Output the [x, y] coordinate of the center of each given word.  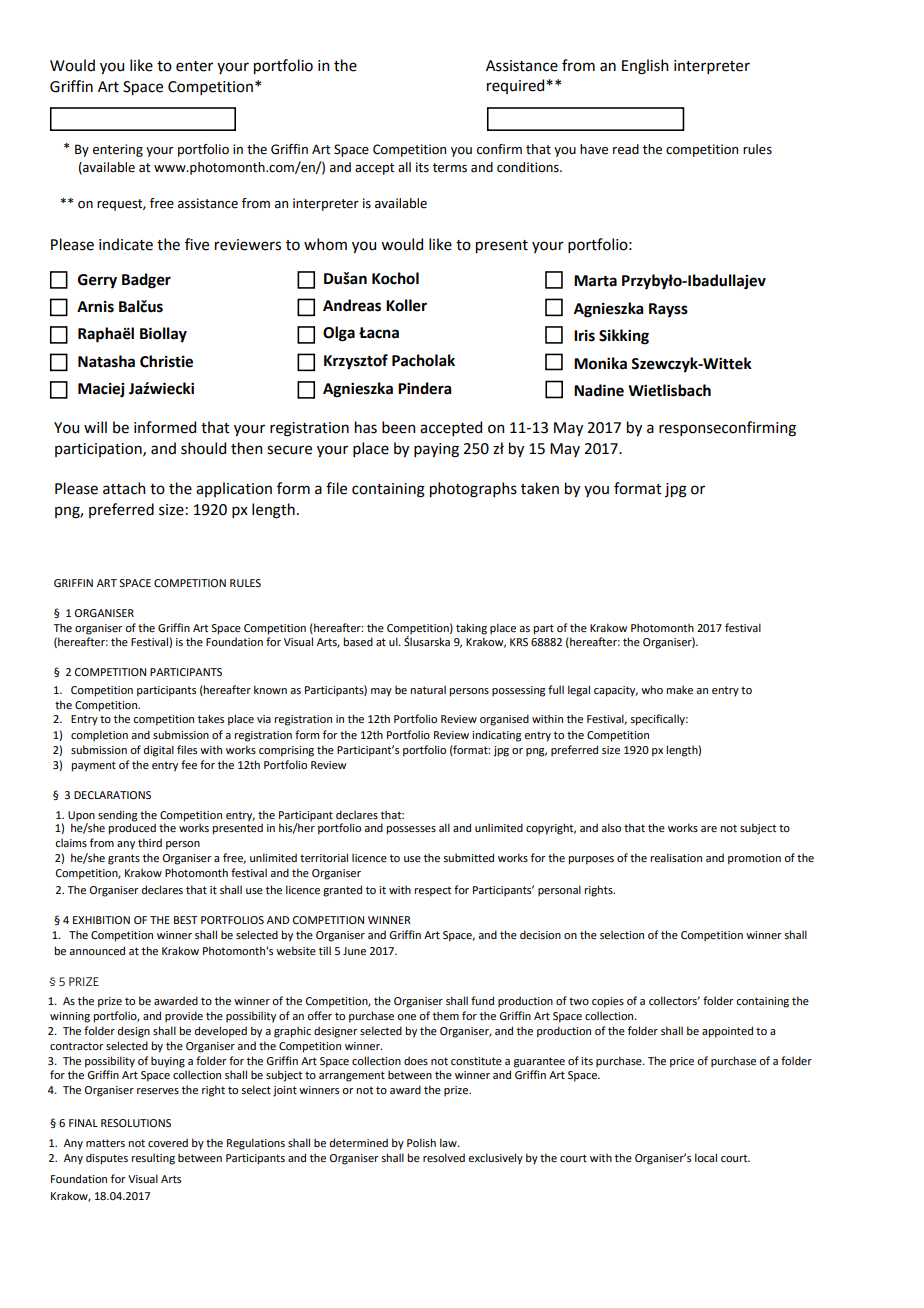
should [203, 448]
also [611, 827]
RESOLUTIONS [136, 1123]
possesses [411, 830]
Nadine [599, 390]
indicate [126, 244]
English [645, 67]
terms [450, 168]
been [398, 427]
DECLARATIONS [112, 795]
